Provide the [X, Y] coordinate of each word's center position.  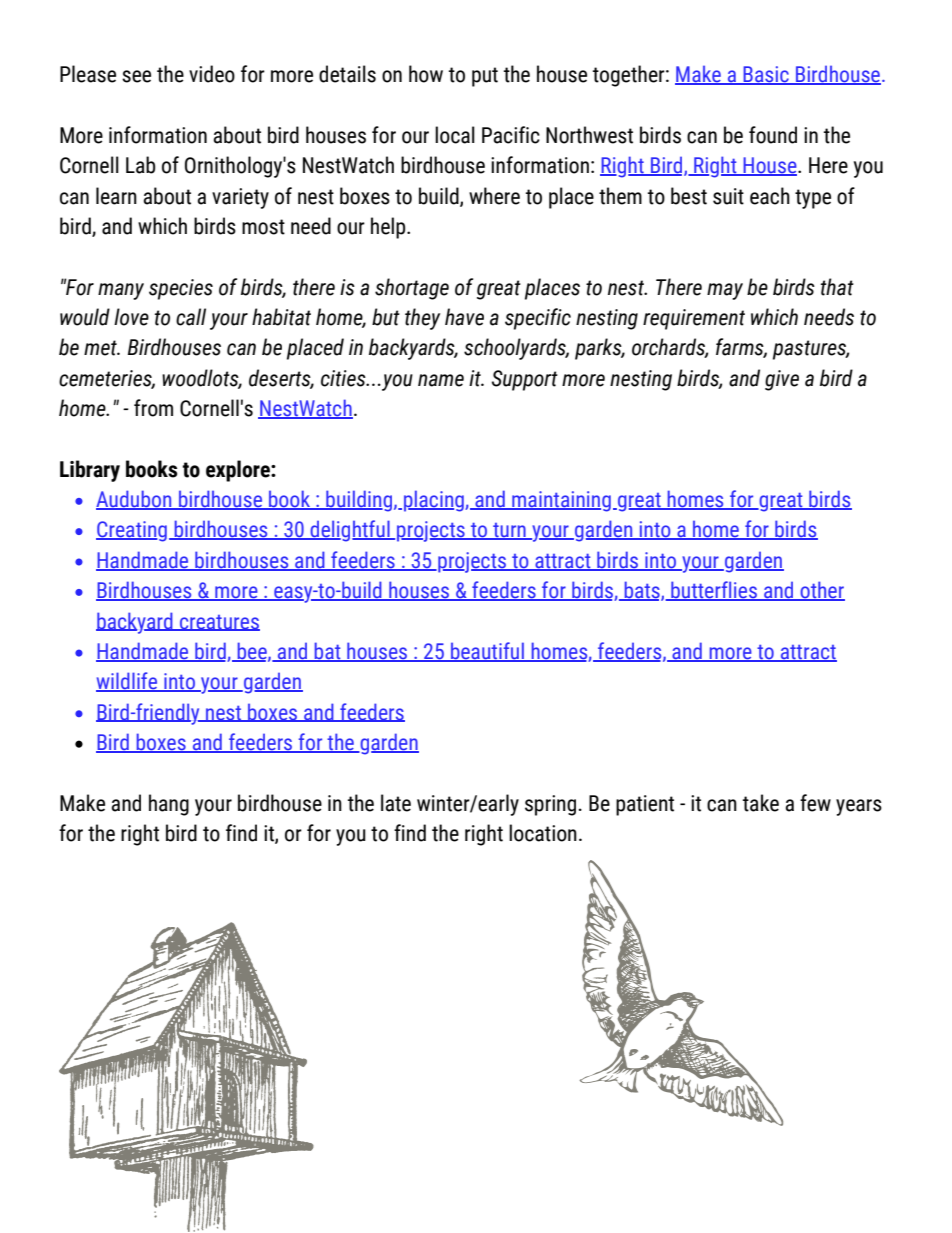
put [485, 77]
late [396, 803]
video [212, 74]
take [760, 803]
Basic [766, 75]
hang [169, 805]
